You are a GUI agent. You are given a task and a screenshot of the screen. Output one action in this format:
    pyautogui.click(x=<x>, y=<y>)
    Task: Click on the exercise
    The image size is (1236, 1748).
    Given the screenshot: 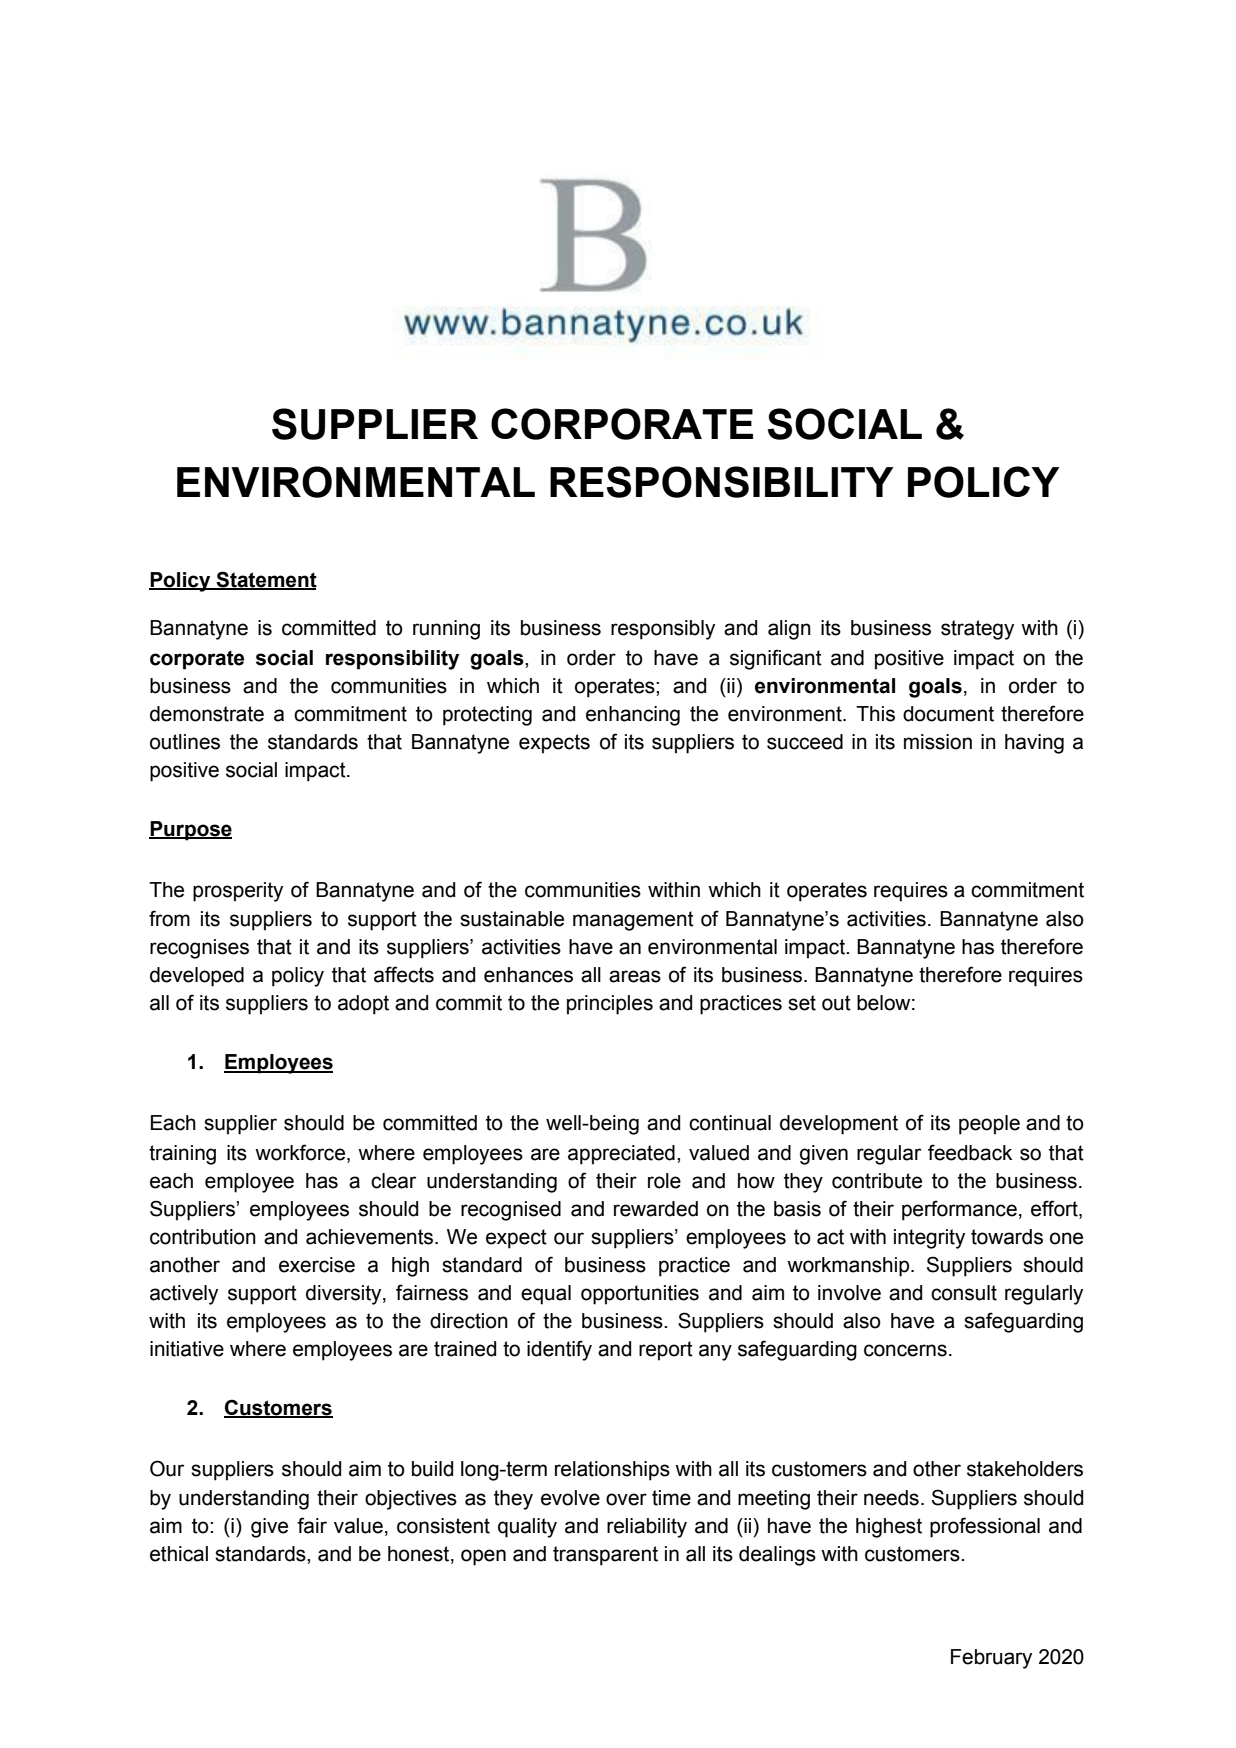 What is the action you would take?
    pyautogui.click(x=317, y=1265)
